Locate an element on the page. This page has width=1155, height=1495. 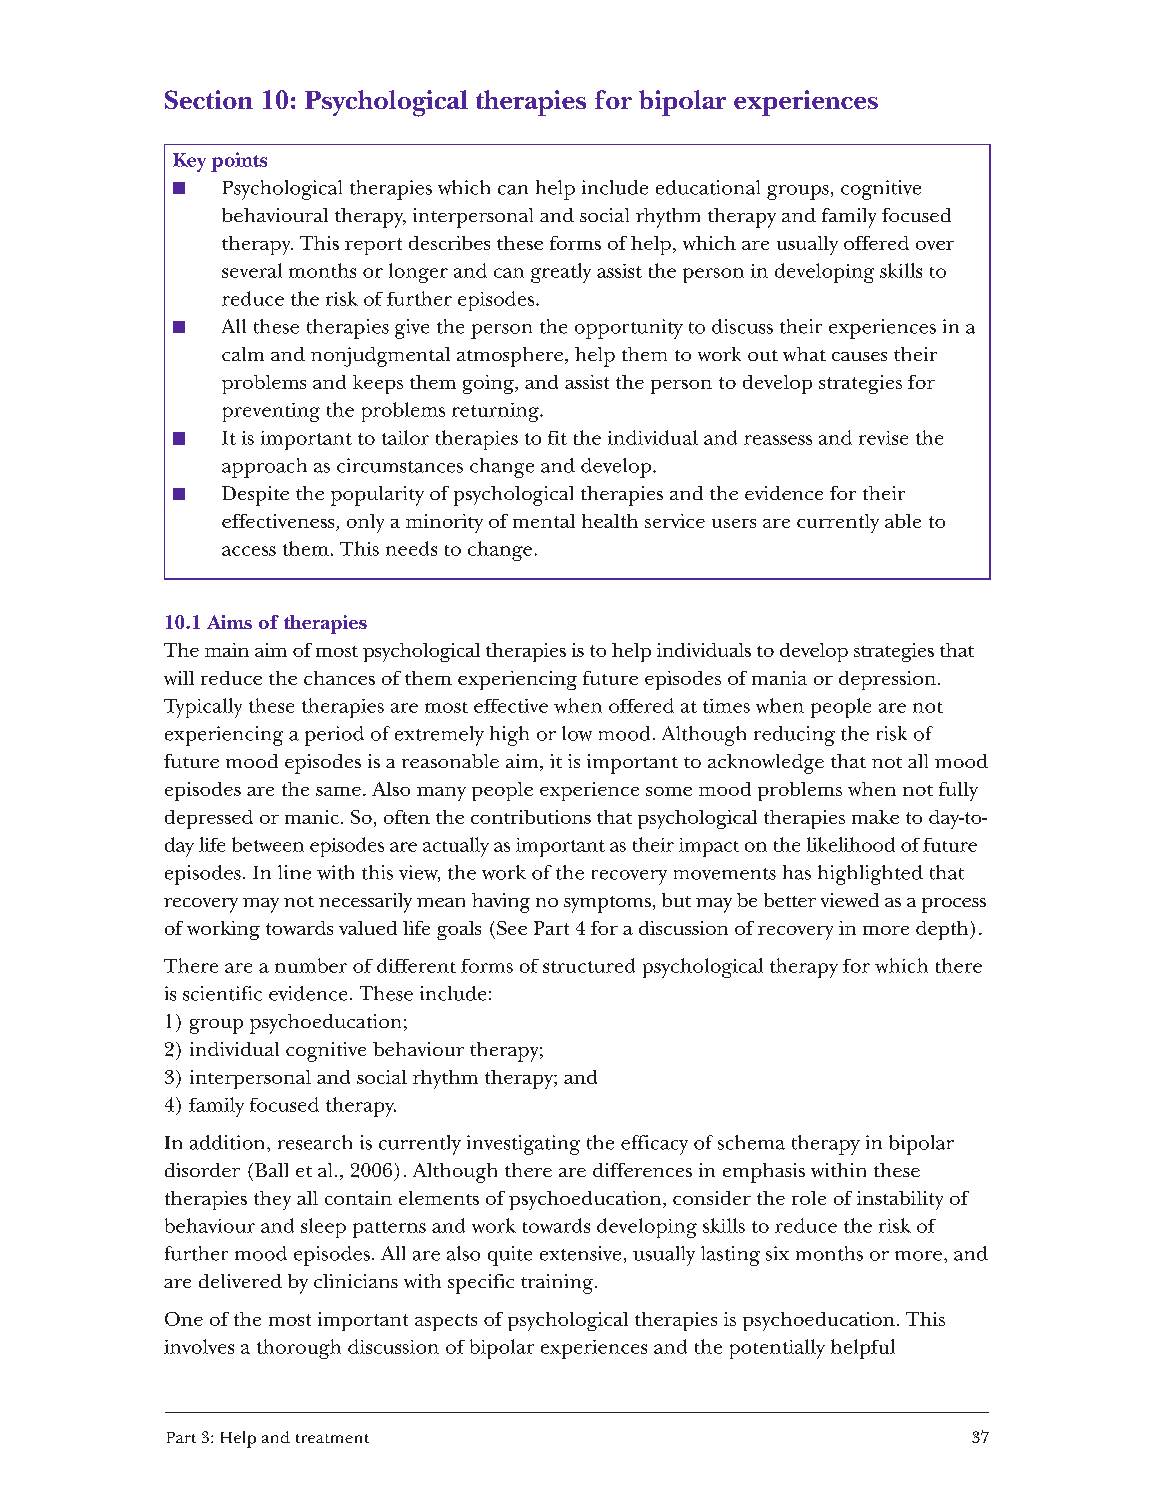
manic is located at coordinates (312, 817).
